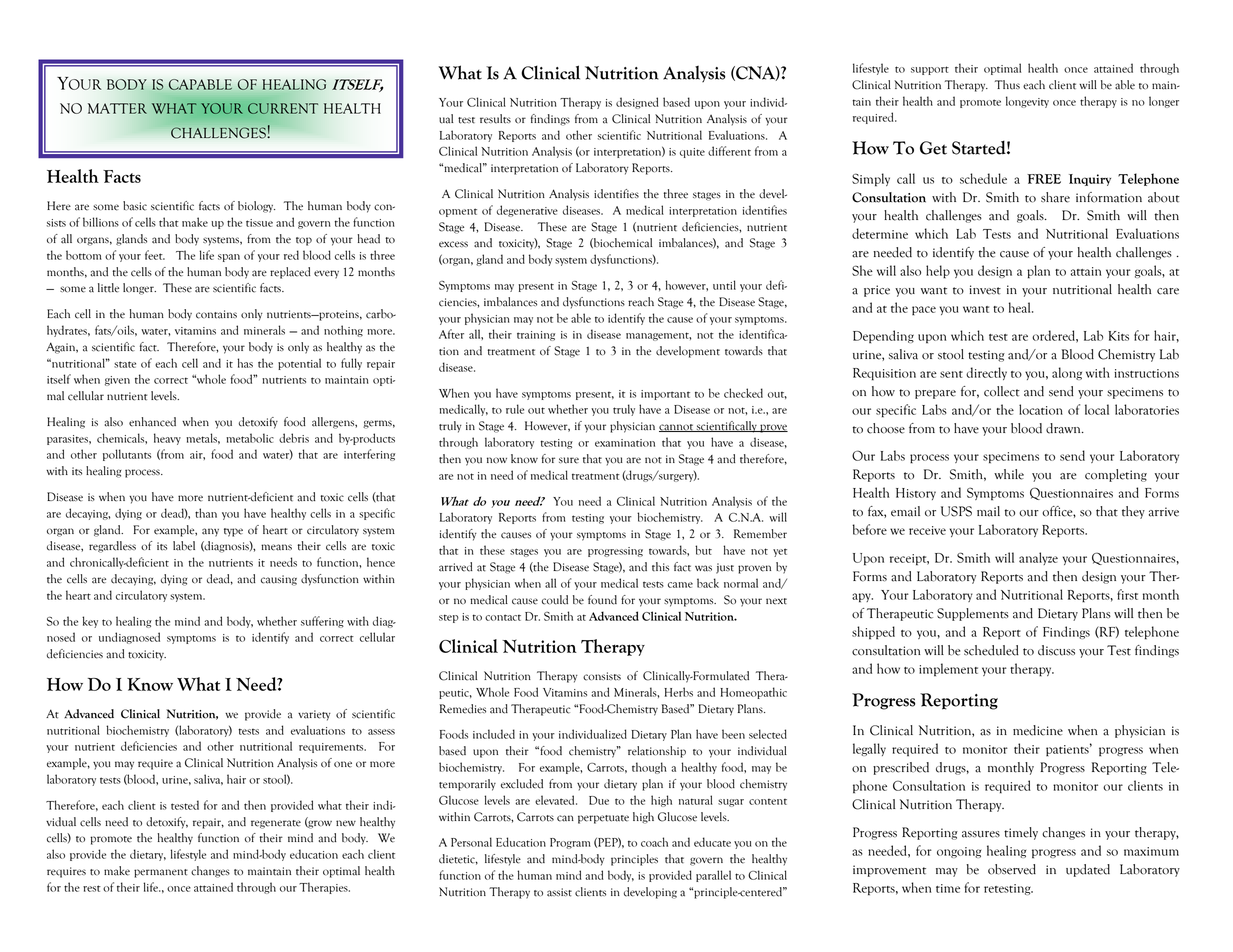  What do you see at coordinates (1027, 102) in the screenshot?
I see `longevity` at bounding box center [1027, 102].
